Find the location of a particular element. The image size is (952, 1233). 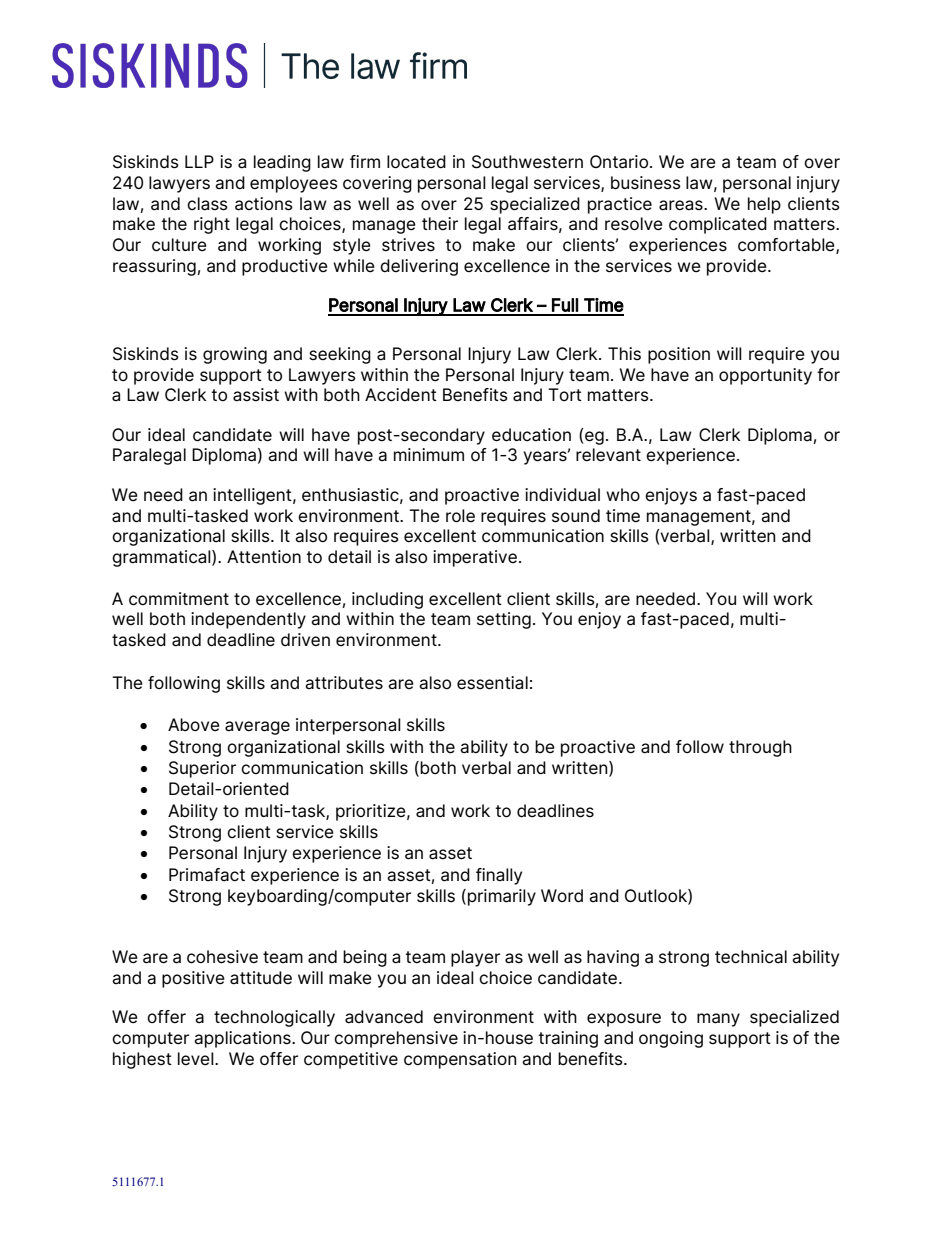

compensation is located at coordinates (460, 1060).
